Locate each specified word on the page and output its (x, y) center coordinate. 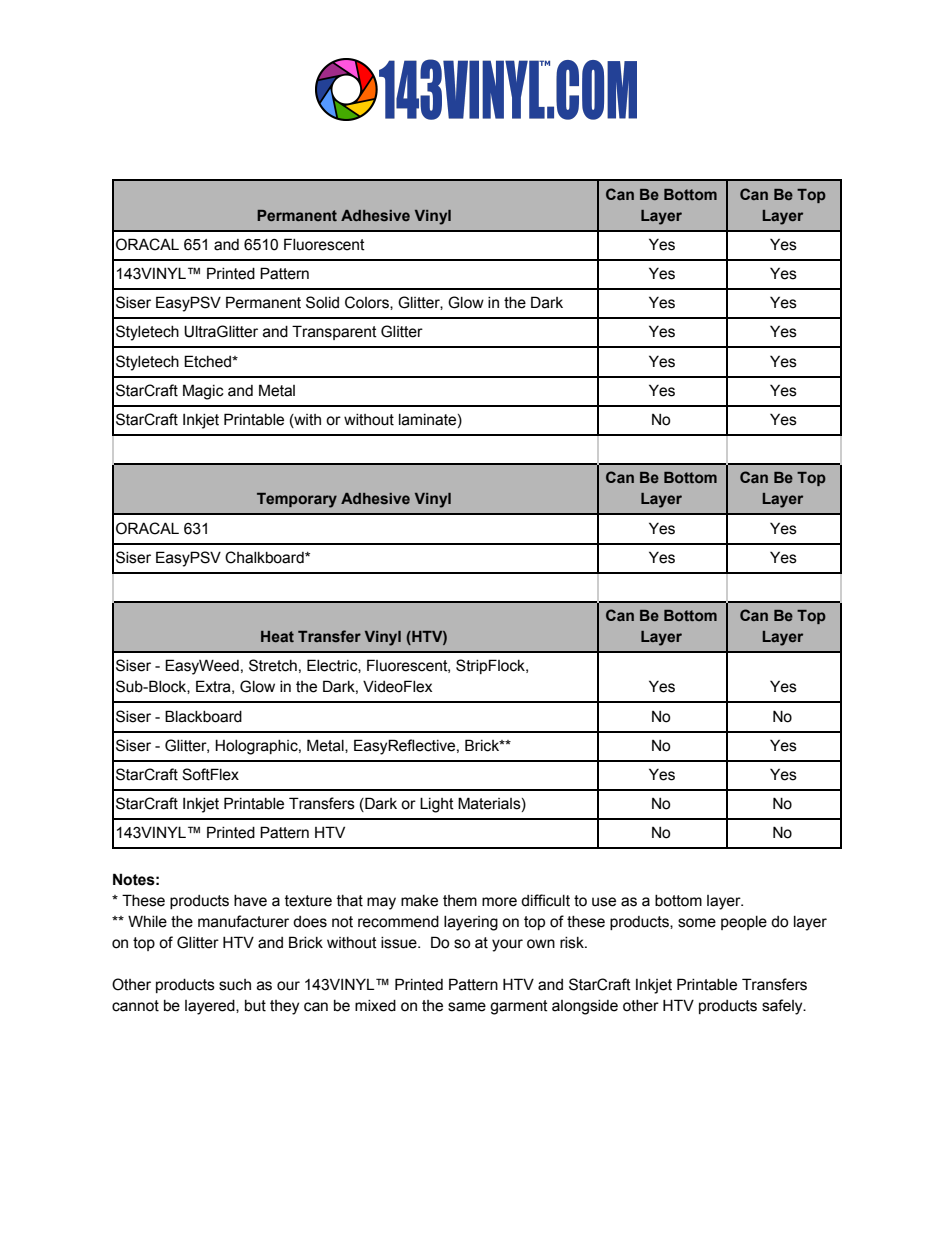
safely (783, 1007)
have (250, 901)
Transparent (334, 332)
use (604, 902)
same (467, 1007)
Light (437, 805)
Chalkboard (265, 557)
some (697, 923)
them (460, 901)
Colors (368, 303)
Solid (322, 302)
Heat (277, 636)
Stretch (273, 665)
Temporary (297, 500)
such (235, 985)
